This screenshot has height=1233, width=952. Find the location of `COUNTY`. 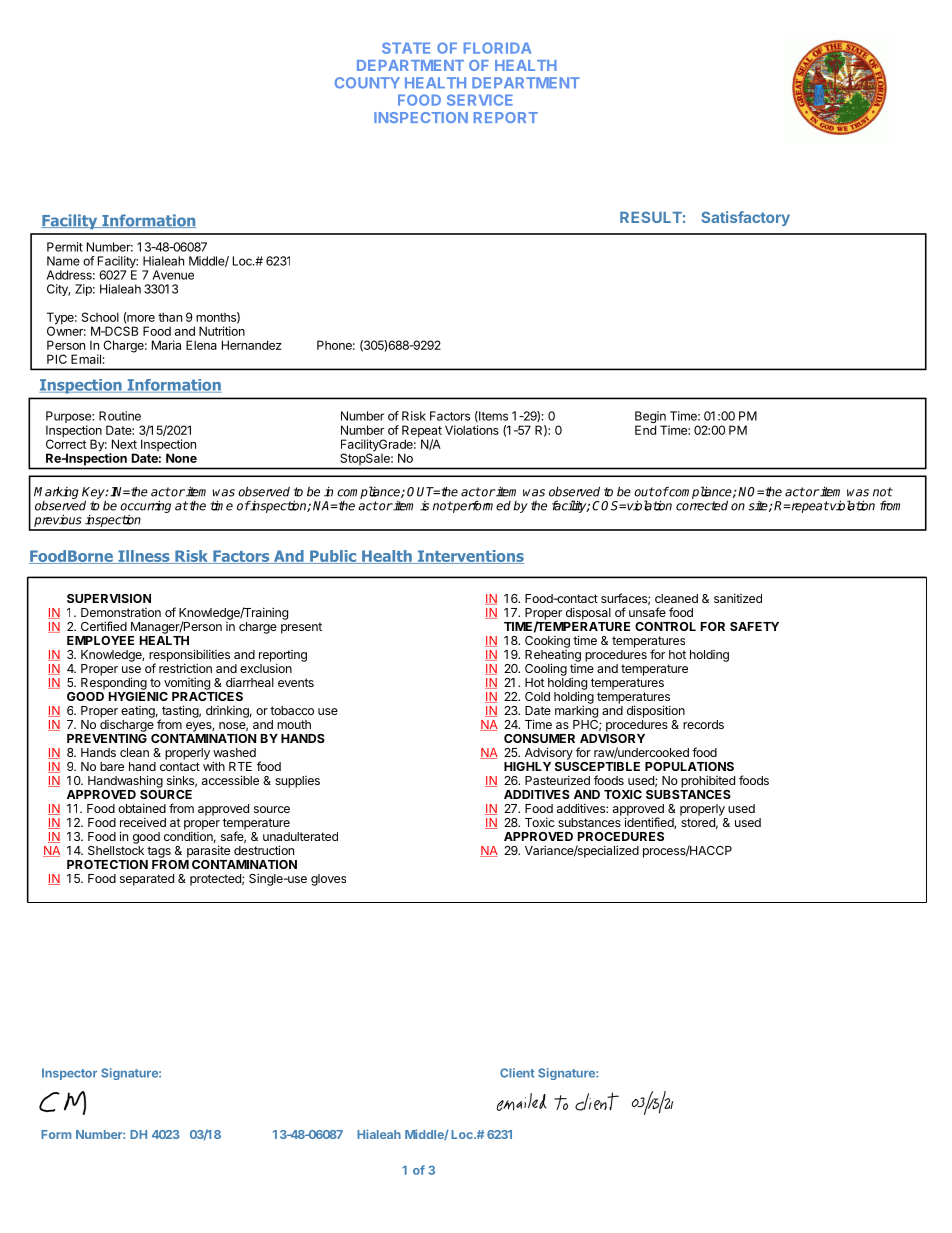

COUNTY is located at coordinates (367, 83).
